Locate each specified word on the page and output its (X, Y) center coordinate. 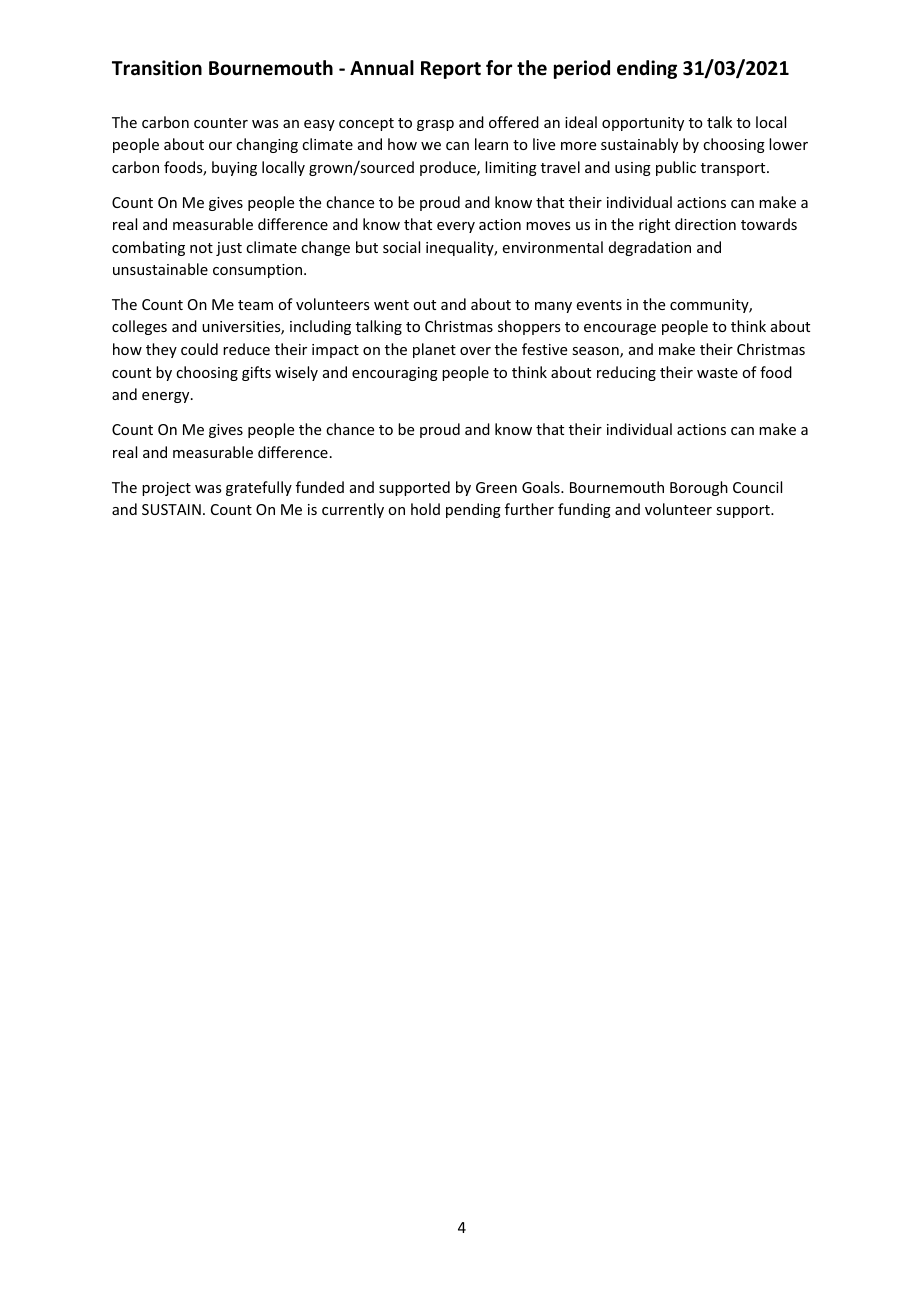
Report (451, 70)
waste (717, 373)
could (199, 349)
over (475, 351)
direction (705, 224)
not (201, 248)
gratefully (259, 488)
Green (496, 487)
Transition (157, 68)
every (456, 227)
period (582, 69)
